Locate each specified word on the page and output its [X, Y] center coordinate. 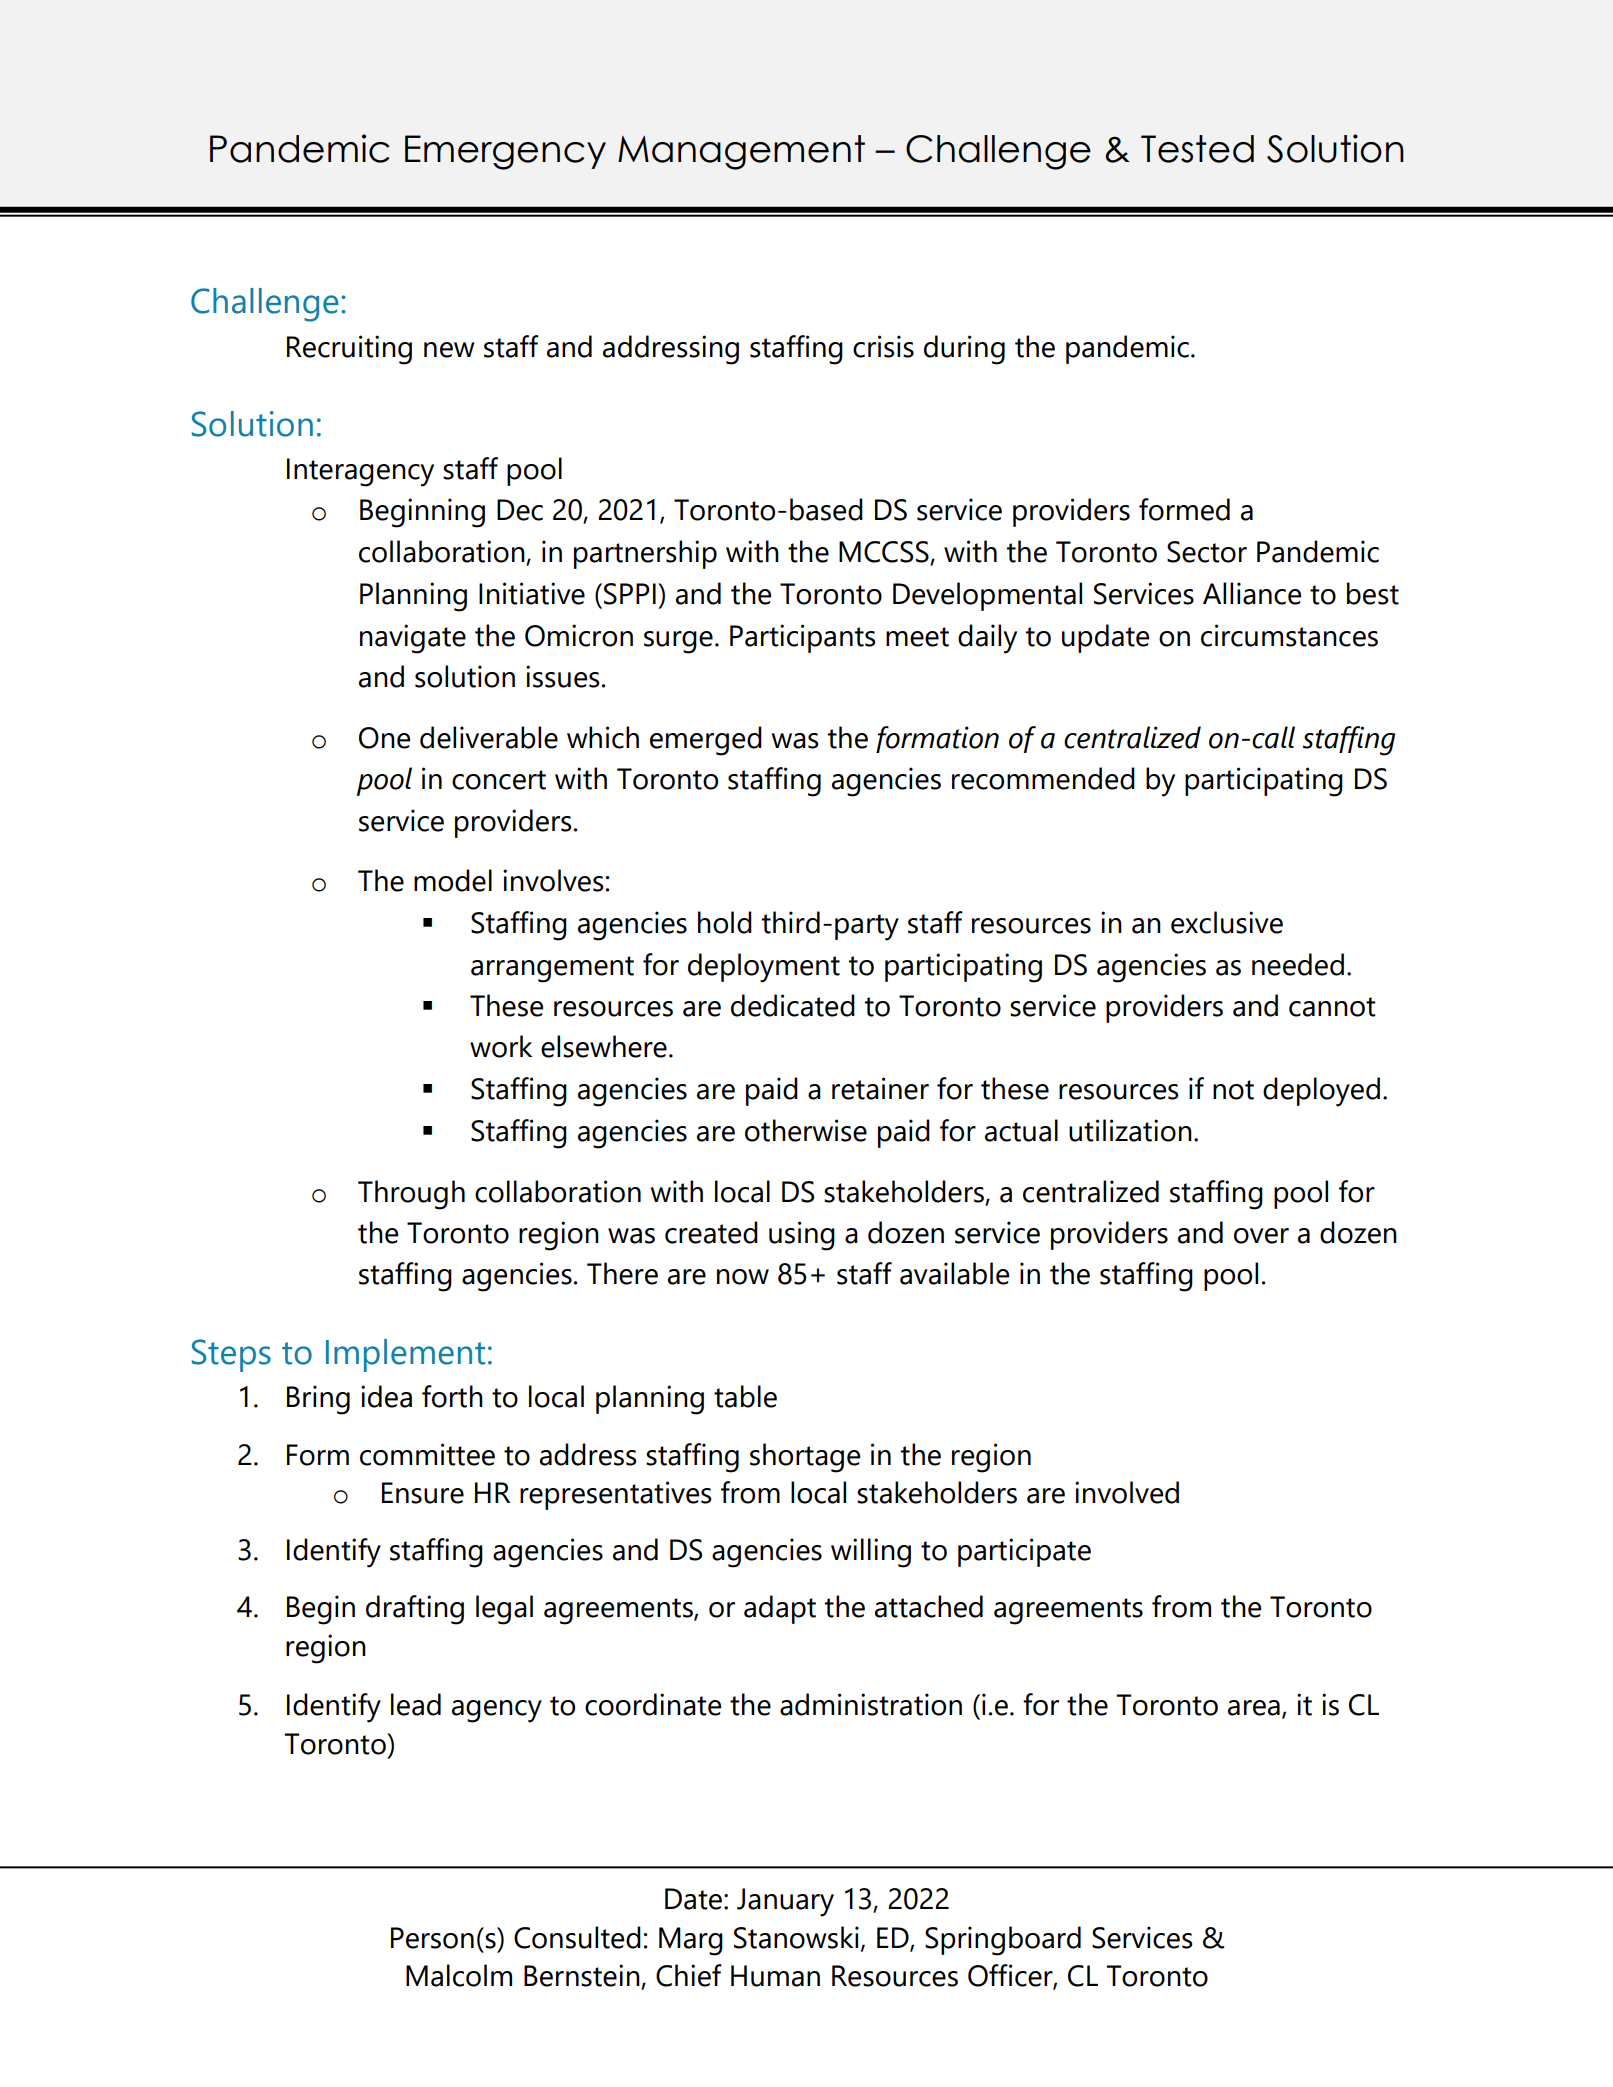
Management [741, 152]
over [1261, 1236]
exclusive [1227, 922]
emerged [706, 741]
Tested [1197, 149]
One [384, 738]
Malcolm [459, 1975]
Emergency [505, 152]
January [785, 1902]
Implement [405, 1355]
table [745, 1396]
